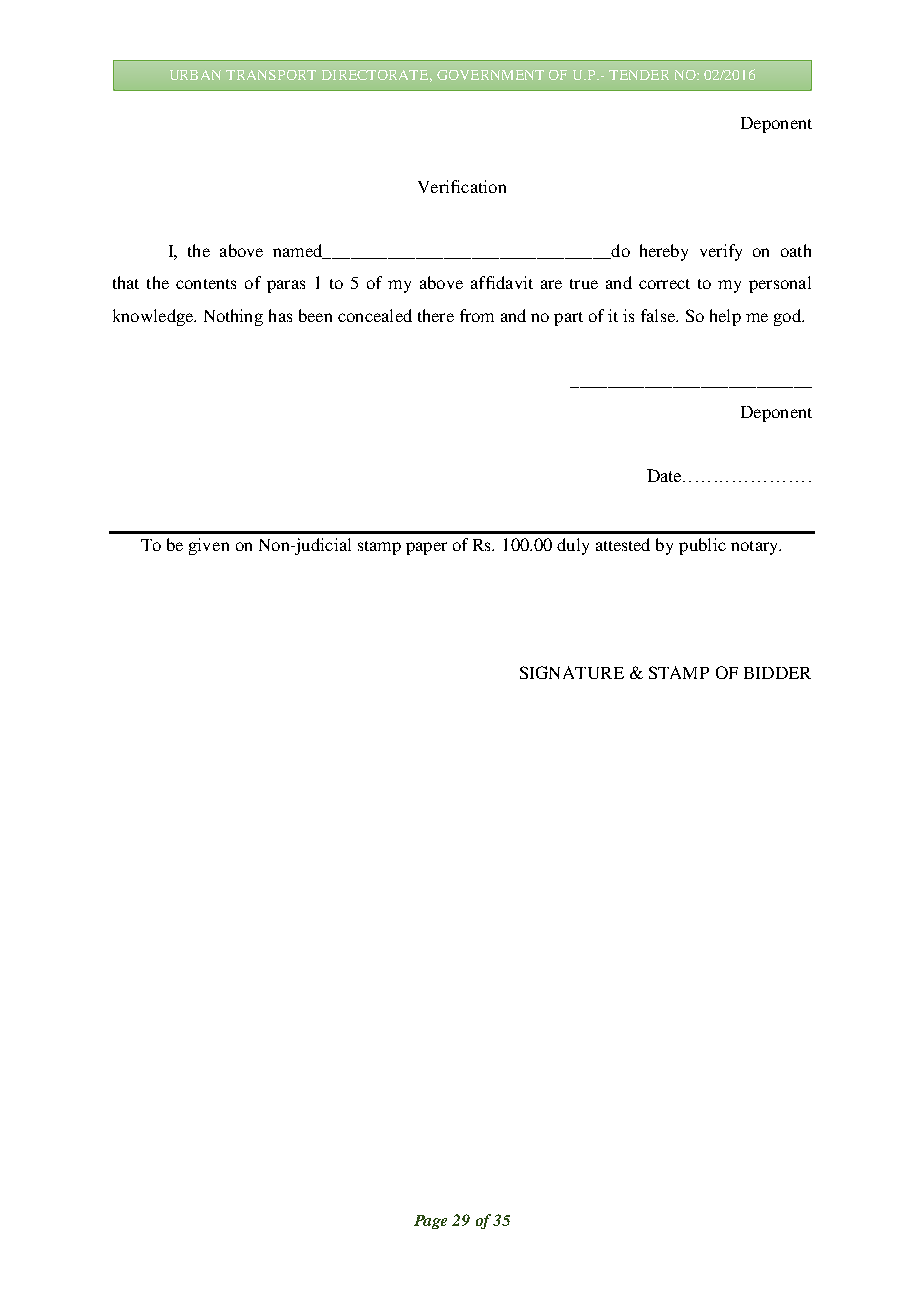 The height and width of the screenshot is (1307, 924). What do you see at coordinates (426, 548) in the screenshot?
I see `paper` at bounding box center [426, 548].
